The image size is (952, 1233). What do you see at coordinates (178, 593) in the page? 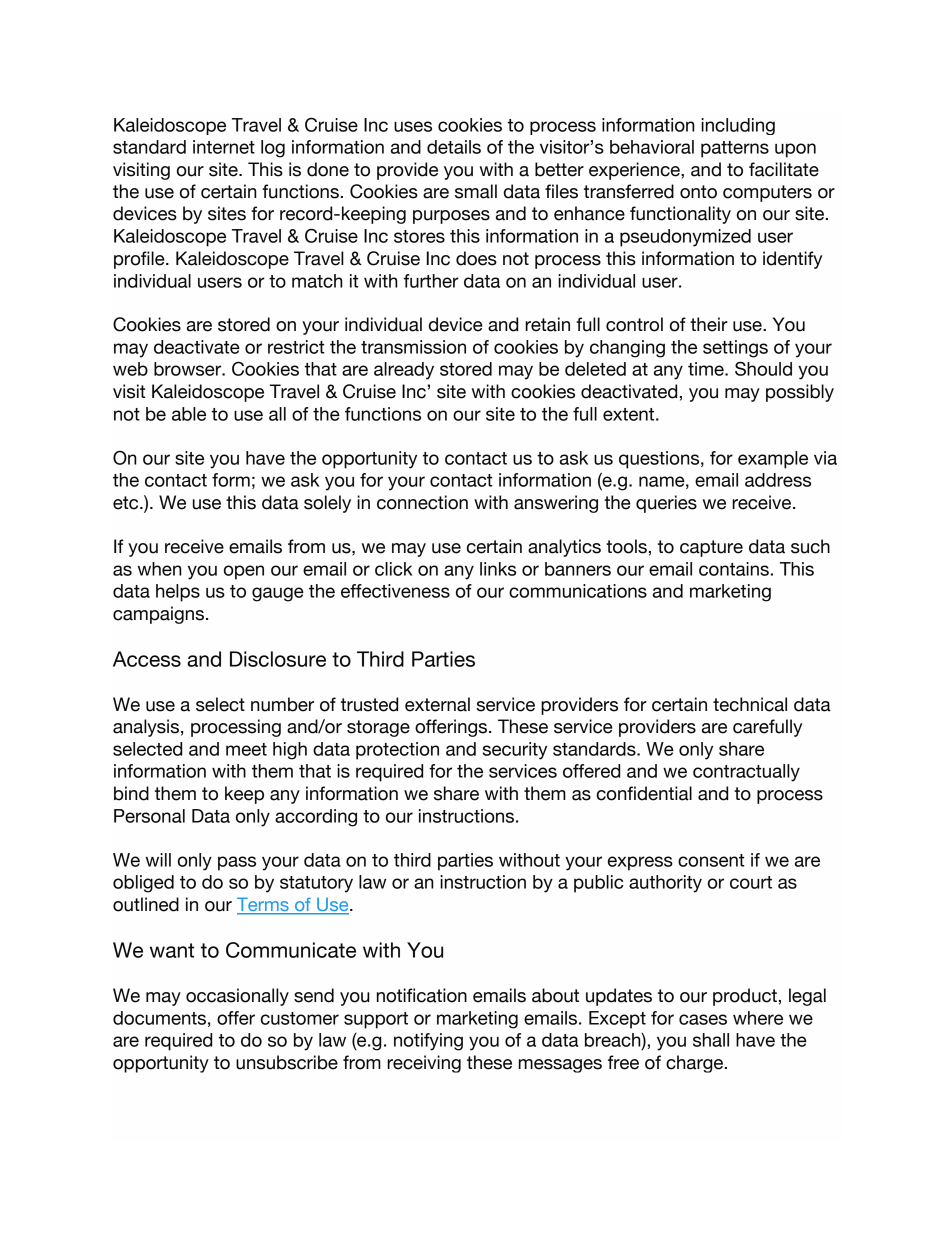
I see `helps` at bounding box center [178, 593].
